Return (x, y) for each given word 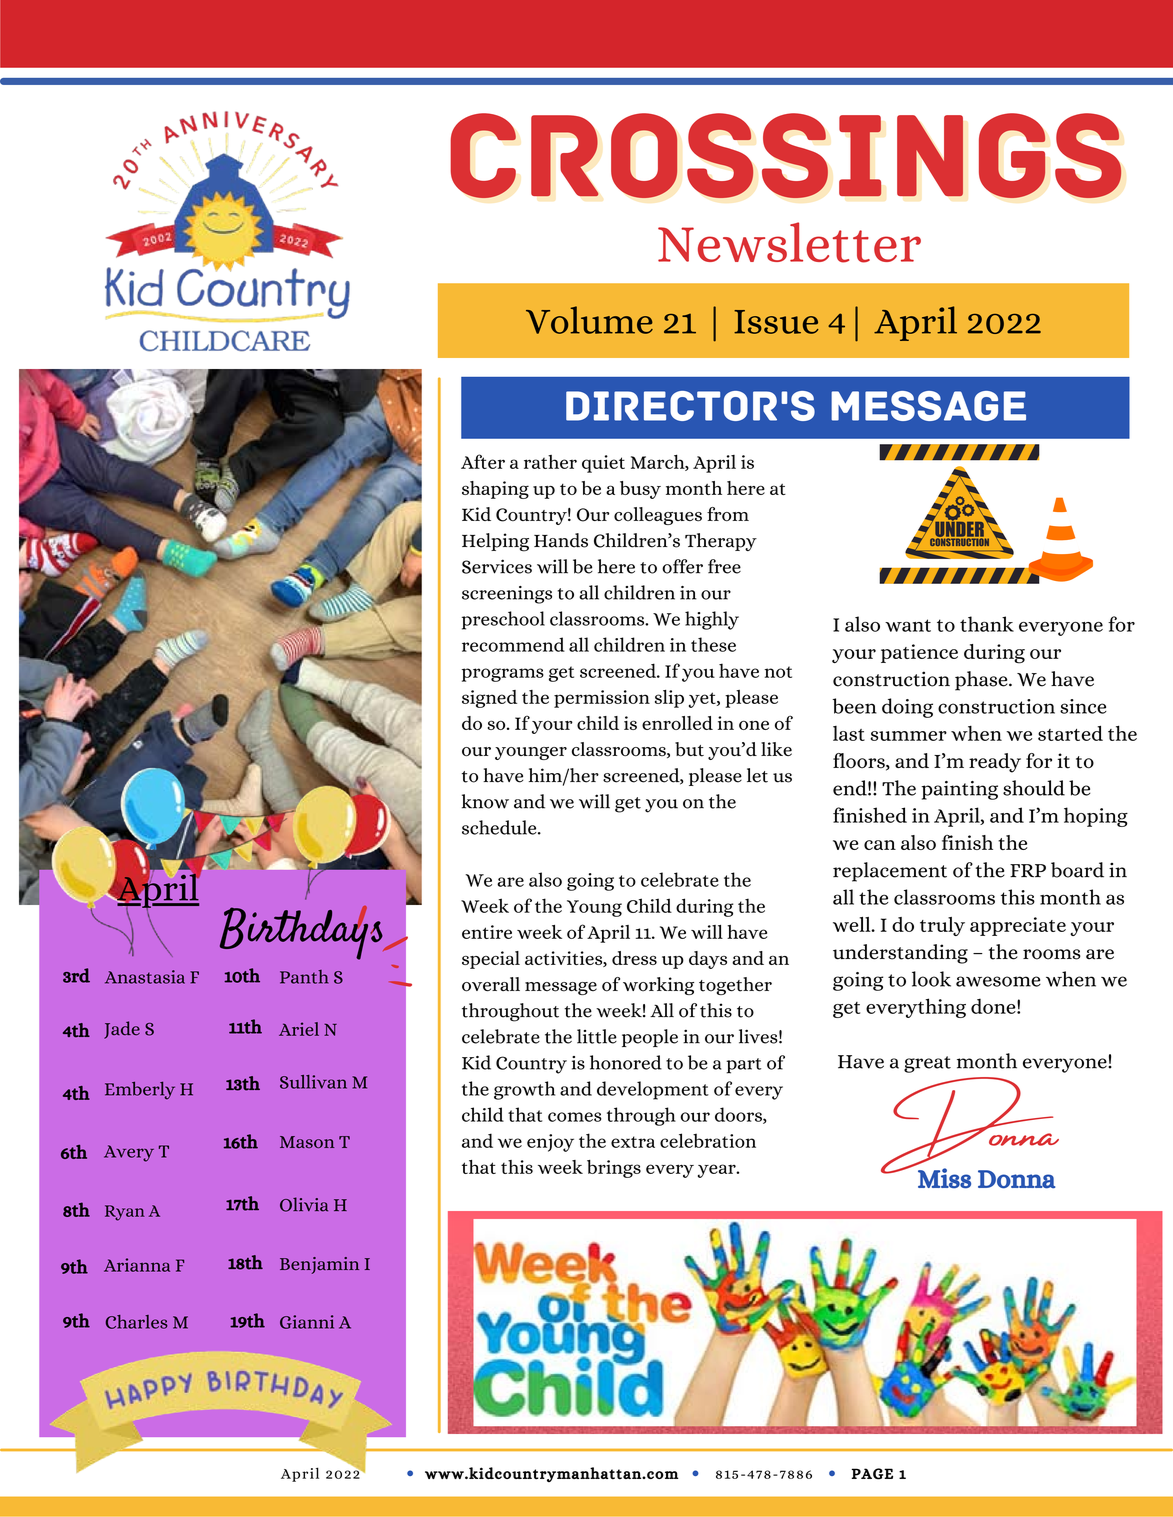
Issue (776, 322)
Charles (136, 1322)
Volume (589, 320)
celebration (708, 1140)
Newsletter (789, 242)
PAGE (872, 1474)
